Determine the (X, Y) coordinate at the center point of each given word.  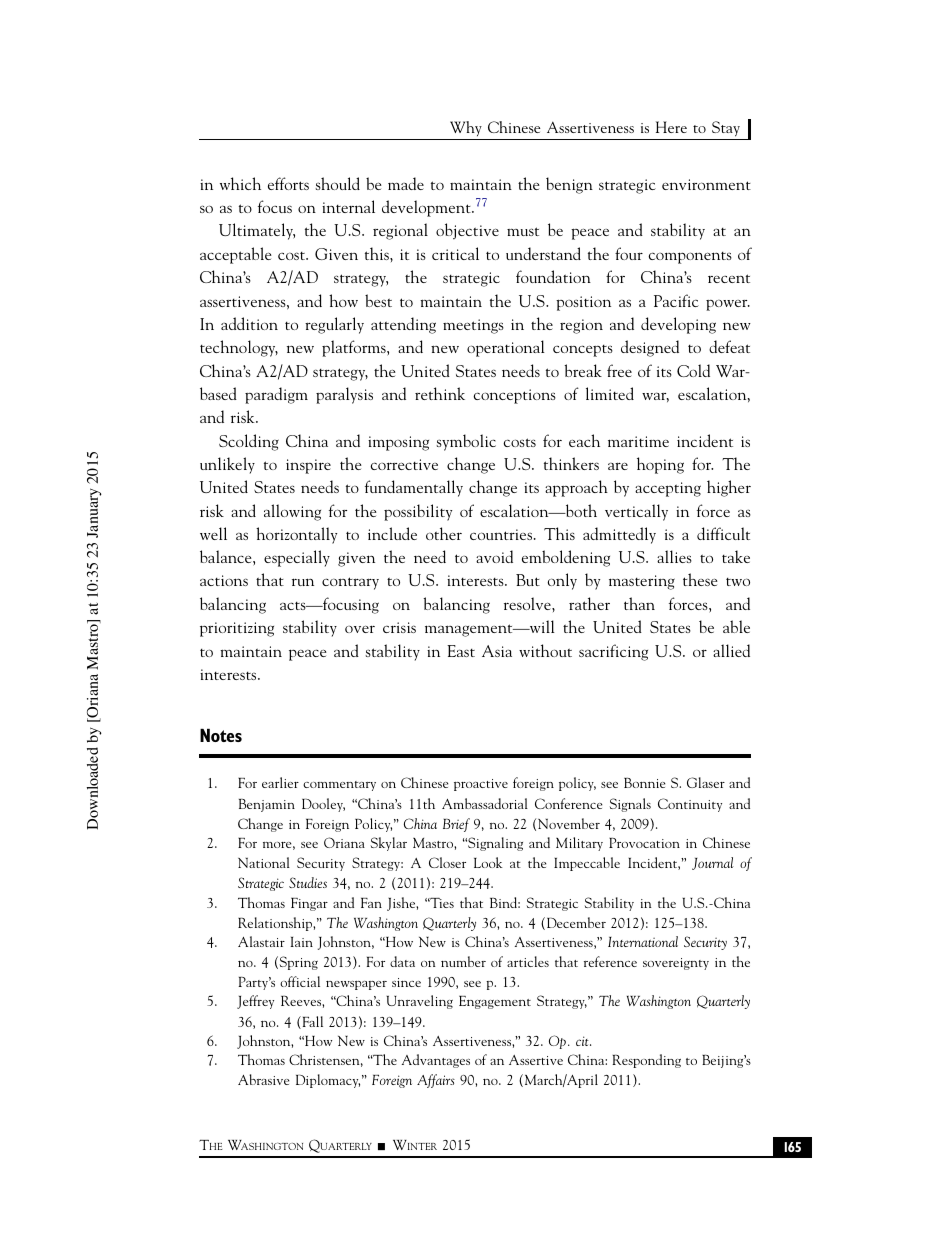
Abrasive (263, 1079)
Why (466, 128)
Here (671, 127)
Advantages (436, 1061)
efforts (288, 183)
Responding (646, 1061)
